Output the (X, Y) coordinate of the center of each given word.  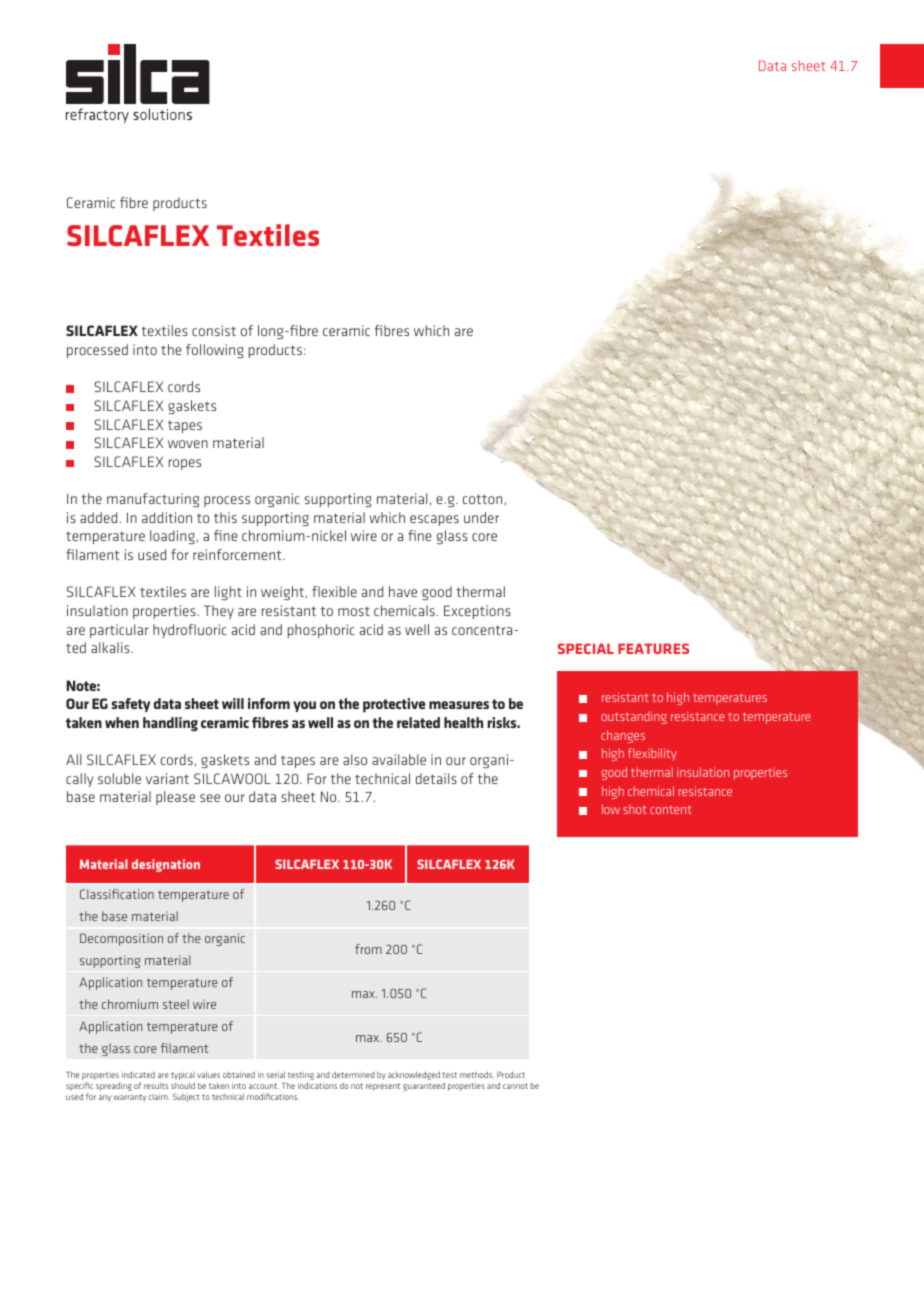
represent (383, 1087)
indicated (138, 1074)
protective (394, 705)
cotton (482, 499)
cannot (515, 1086)
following (215, 351)
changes (623, 736)
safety (130, 705)
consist (214, 330)
